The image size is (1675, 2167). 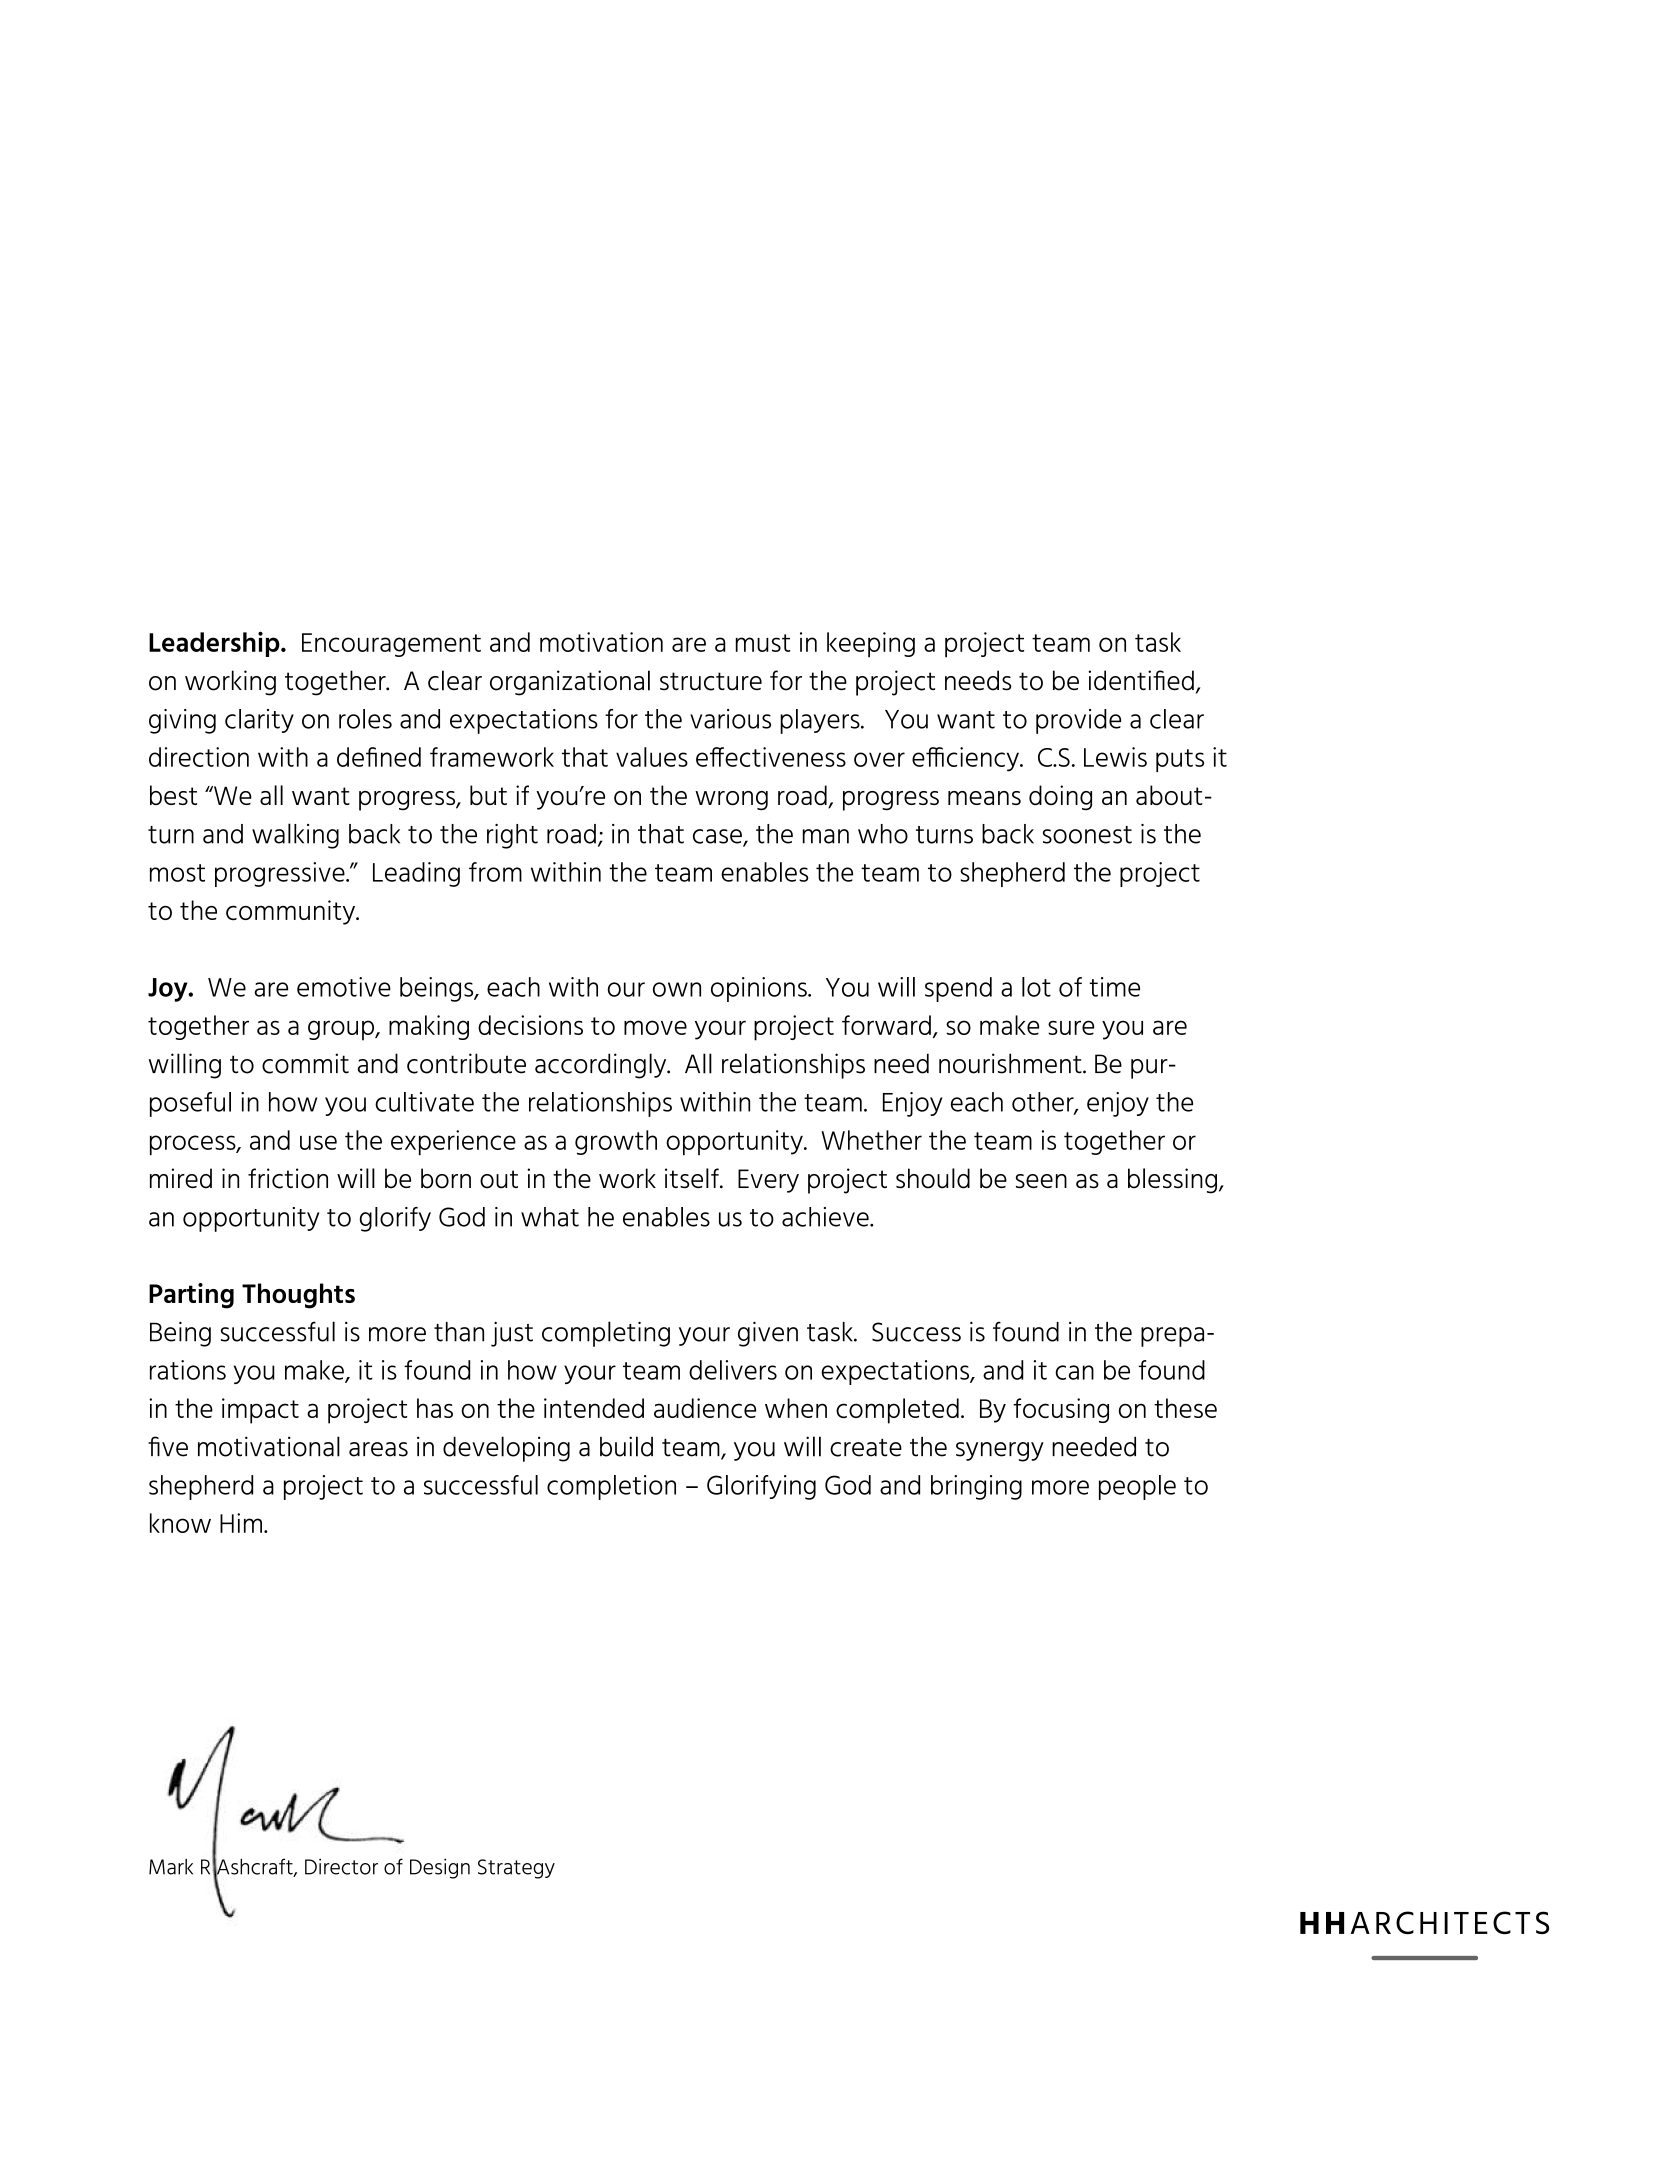 I want to click on provide, so click(x=1078, y=721).
